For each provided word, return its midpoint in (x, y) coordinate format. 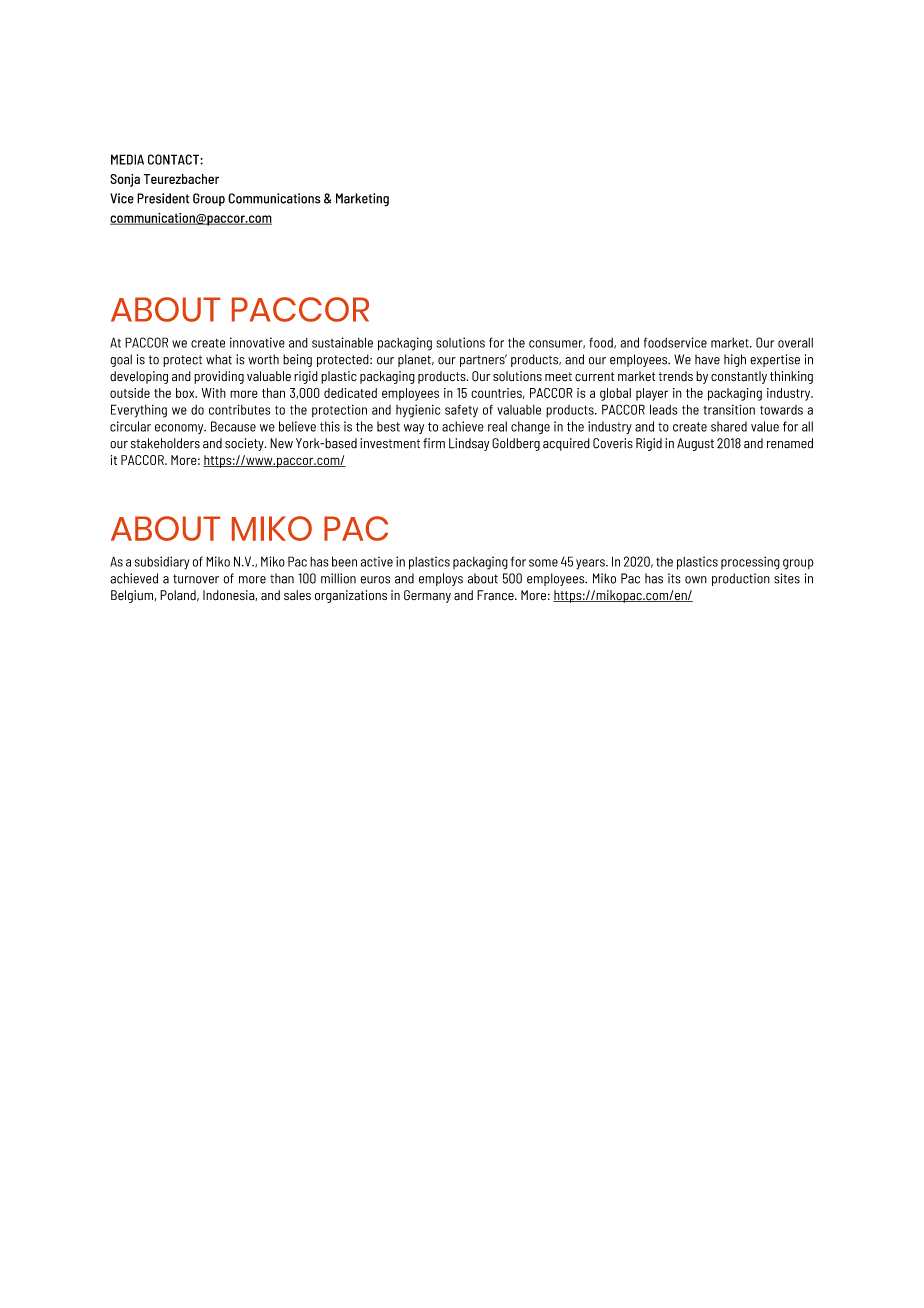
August (695, 444)
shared (729, 426)
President (163, 198)
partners (483, 360)
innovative (257, 342)
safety (461, 411)
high (735, 360)
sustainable (342, 342)
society (245, 444)
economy (180, 429)
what (219, 359)
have (707, 359)
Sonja (125, 180)
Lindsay (469, 444)
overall (795, 343)
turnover (196, 579)
